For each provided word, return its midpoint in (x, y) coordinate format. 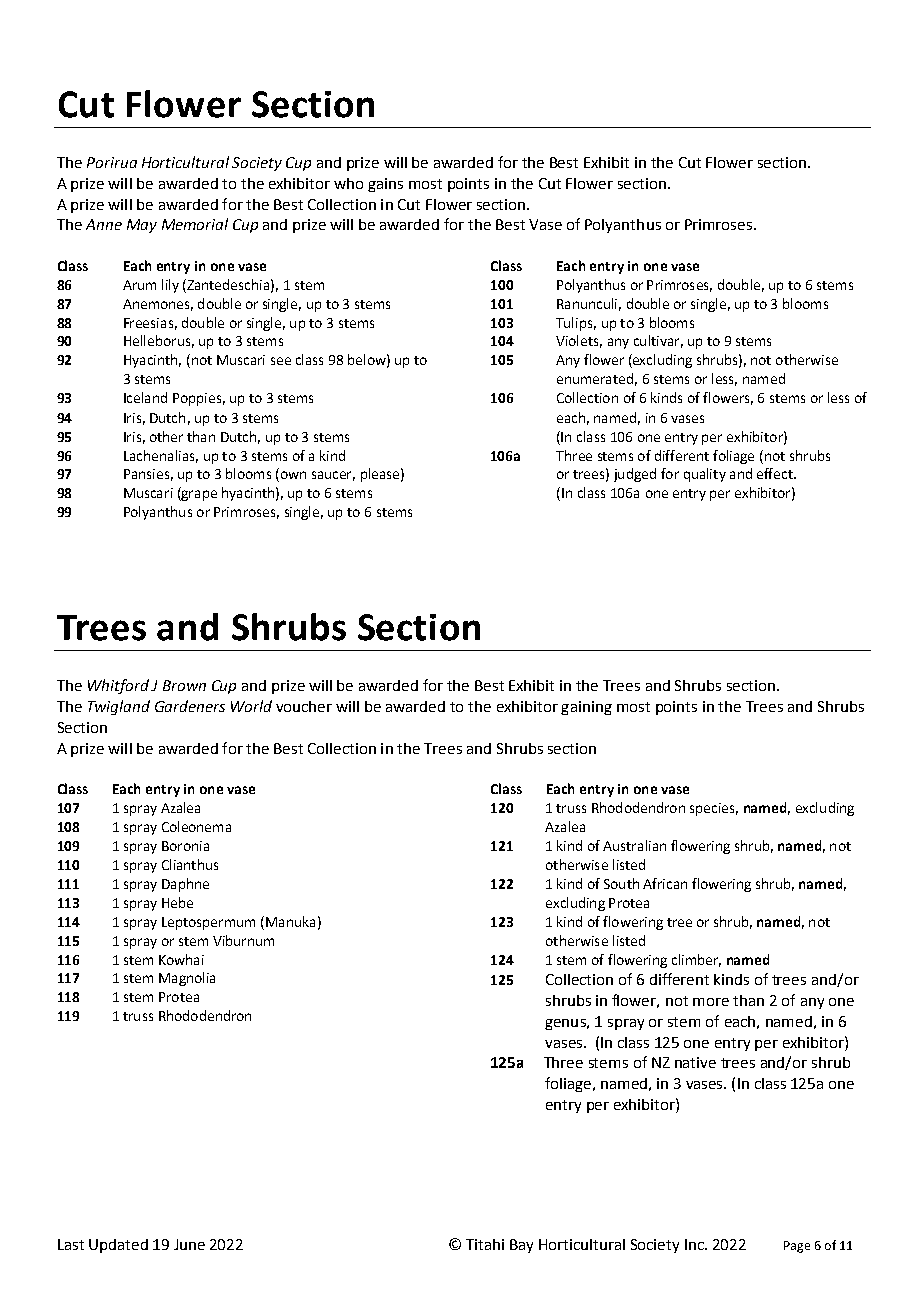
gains (385, 185)
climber (696, 960)
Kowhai (181, 959)
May (142, 226)
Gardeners (190, 706)
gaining (586, 708)
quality (705, 475)
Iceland (145, 397)
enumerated (595, 378)
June (189, 1244)
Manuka (290, 921)
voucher (304, 706)
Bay (521, 1246)
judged (635, 475)
